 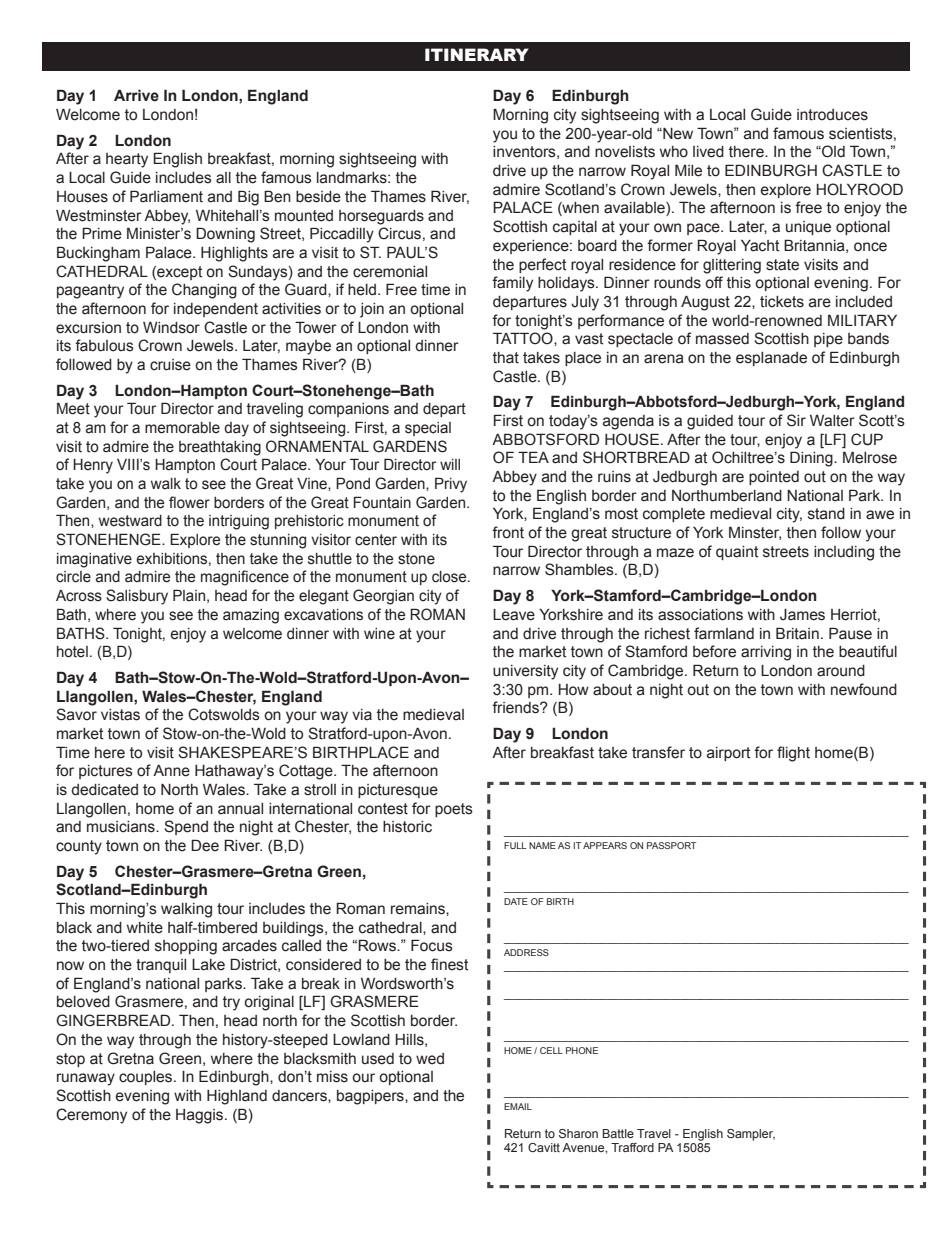 I want to click on Spend, so click(x=186, y=827).
